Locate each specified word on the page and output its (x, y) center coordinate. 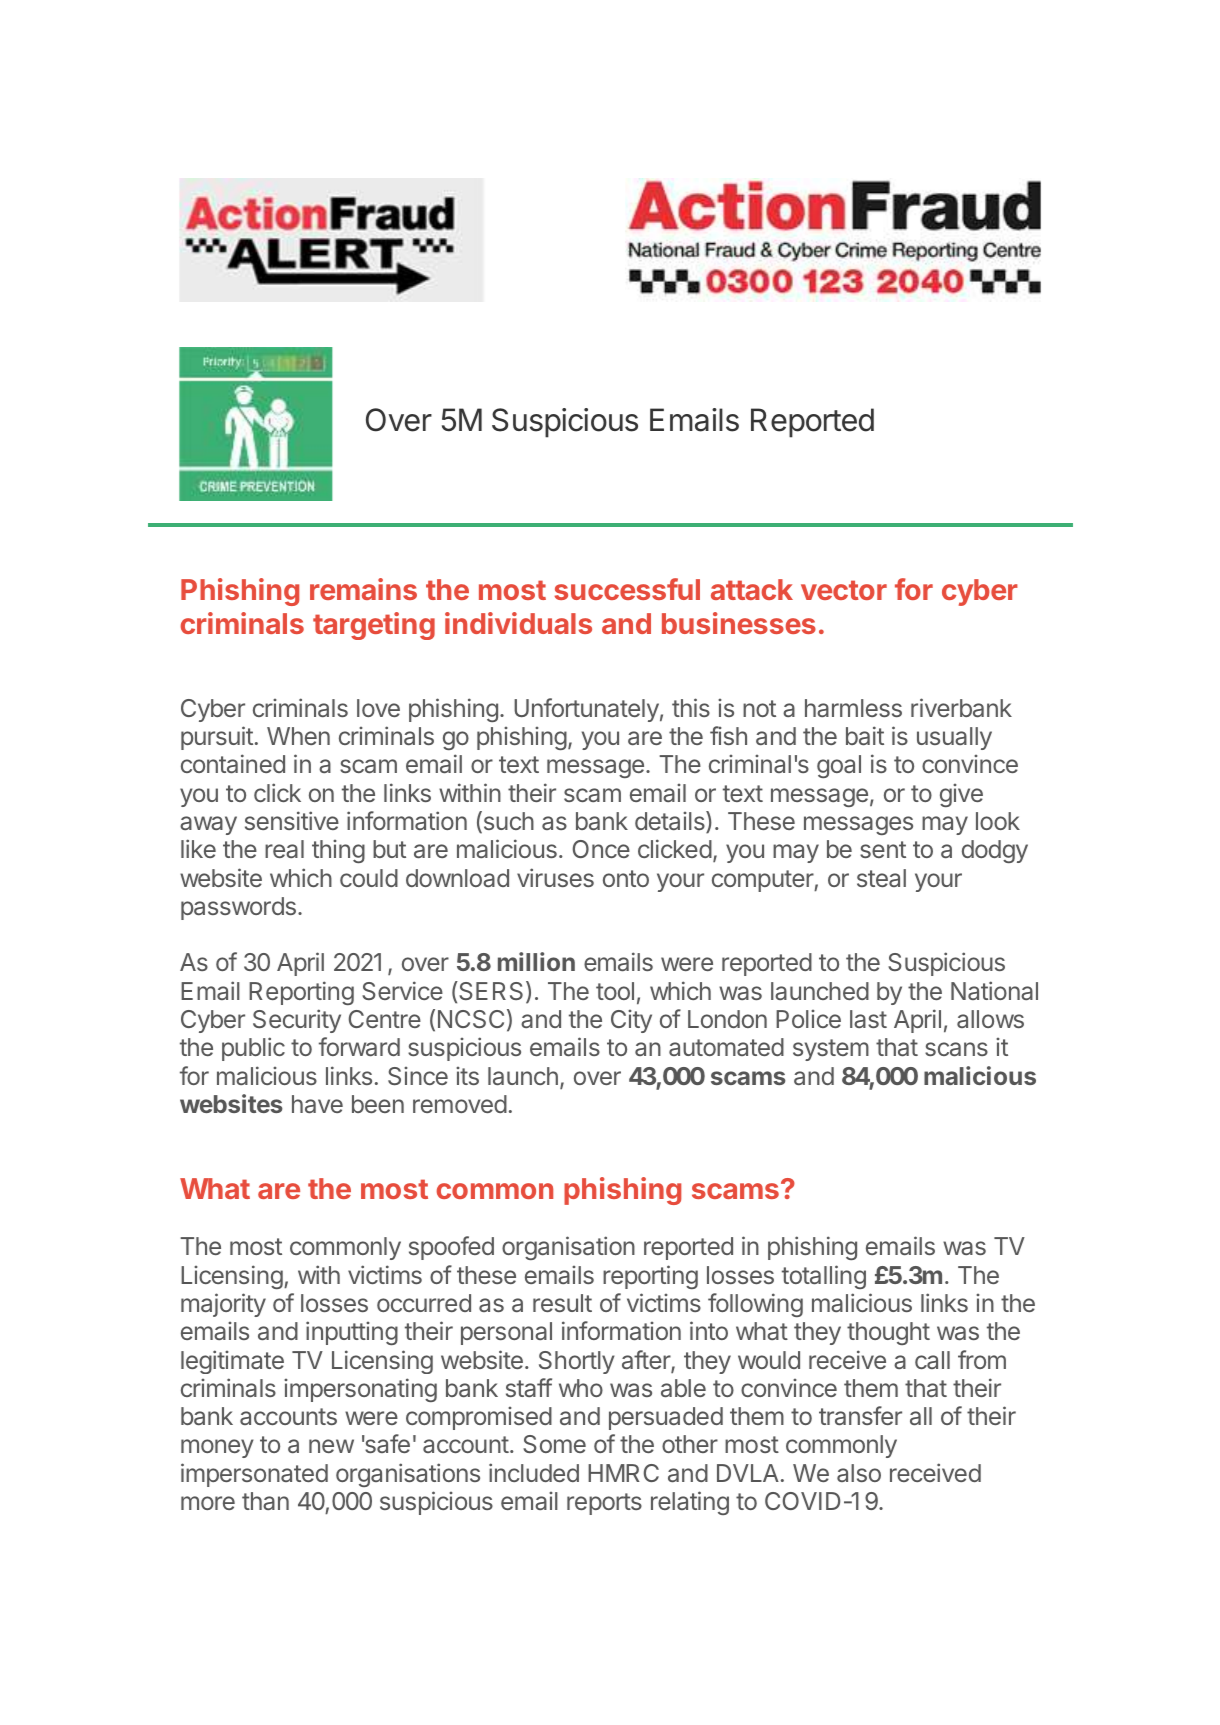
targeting (374, 626)
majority (223, 1305)
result (562, 1303)
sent (883, 849)
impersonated (254, 1475)
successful (627, 589)
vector (844, 590)
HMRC (623, 1473)
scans (956, 1049)
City (631, 1021)
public (253, 1049)
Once (601, 849)
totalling (824, 1277)
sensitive (292, 820)
